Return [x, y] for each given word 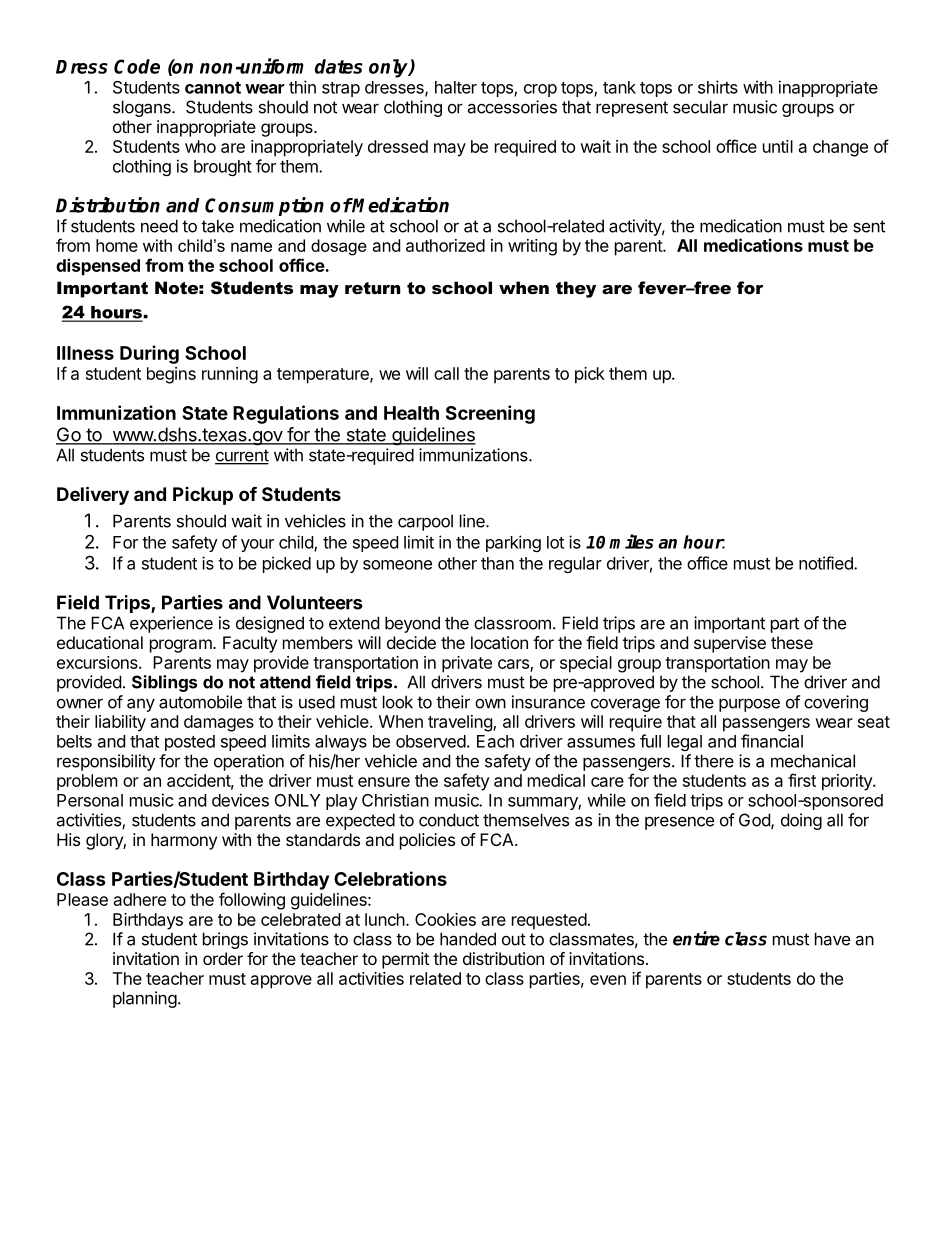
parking [513, 543]
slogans [143, 108]
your [257, 545]
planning [145, 999]
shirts [718, 87]
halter [456, 87]
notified [827, 563]
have [832, 939]
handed [468, 939]
